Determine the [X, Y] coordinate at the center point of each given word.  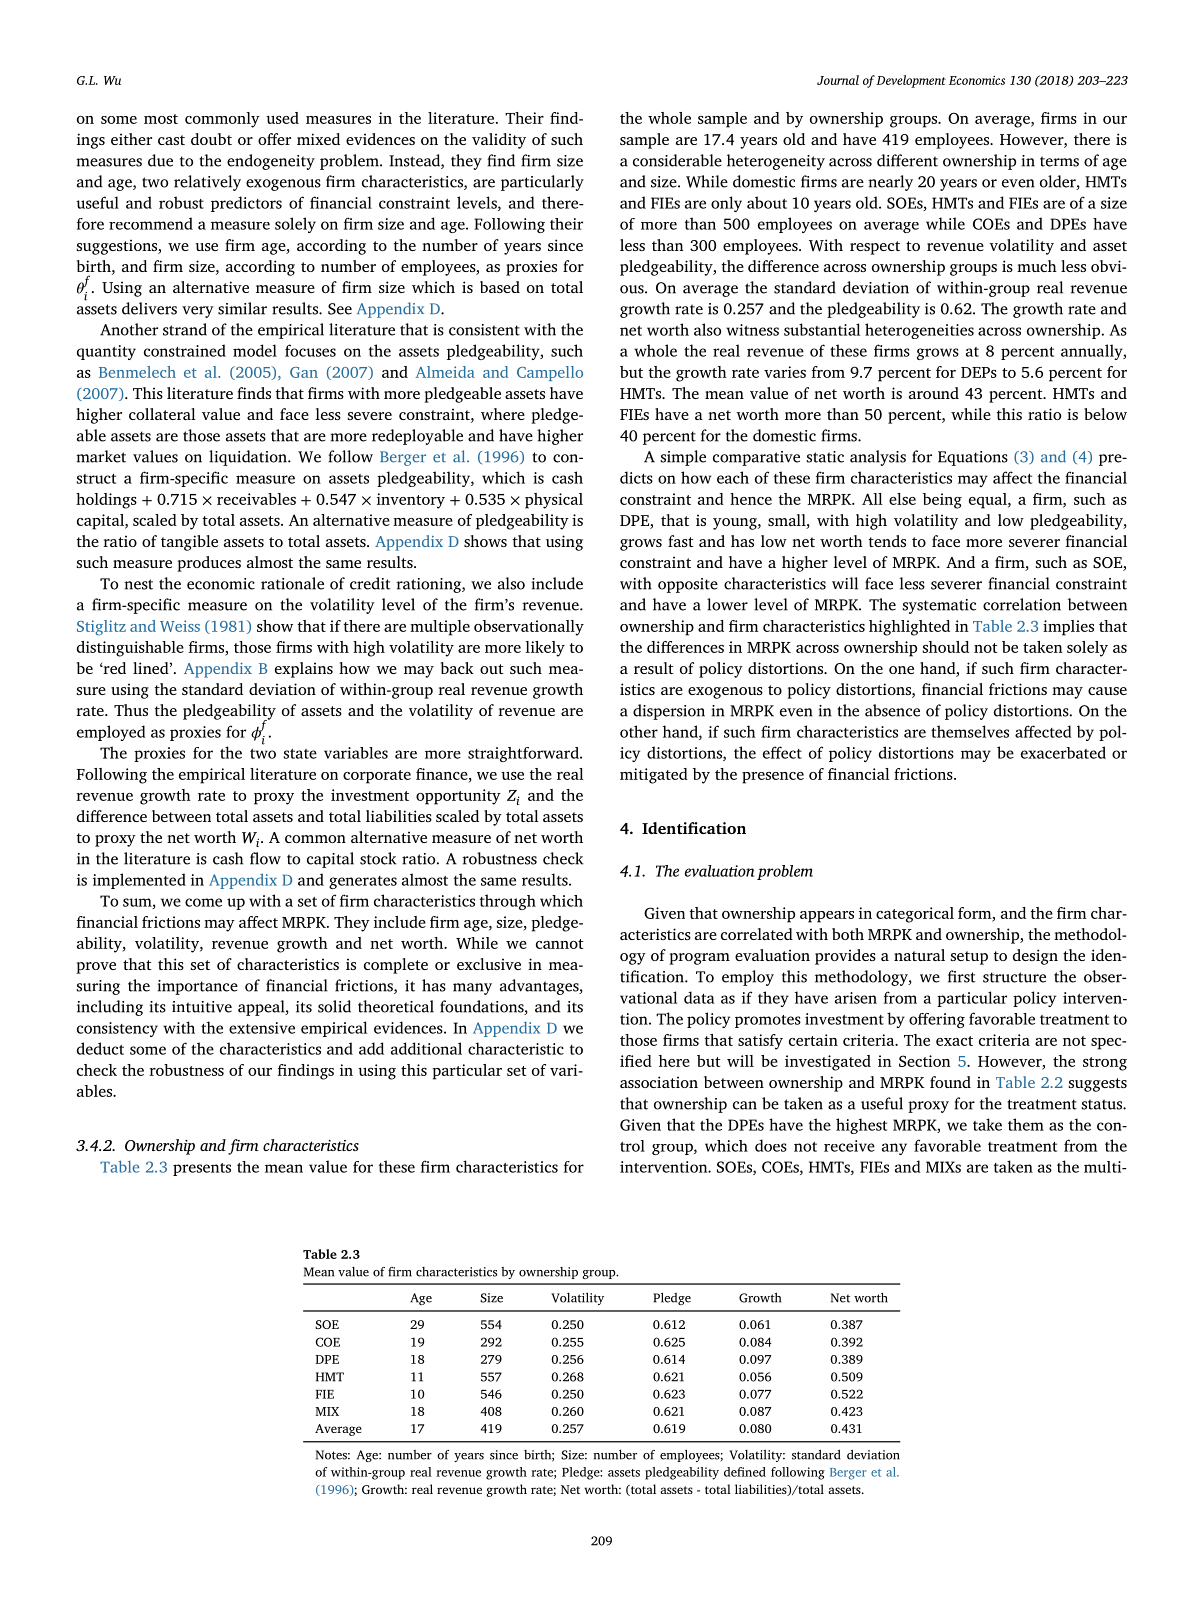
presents [202, 1169]
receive [849, 1146]
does [771, 1145]
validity [499, 141]
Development [911, 81]
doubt [211, 139]
